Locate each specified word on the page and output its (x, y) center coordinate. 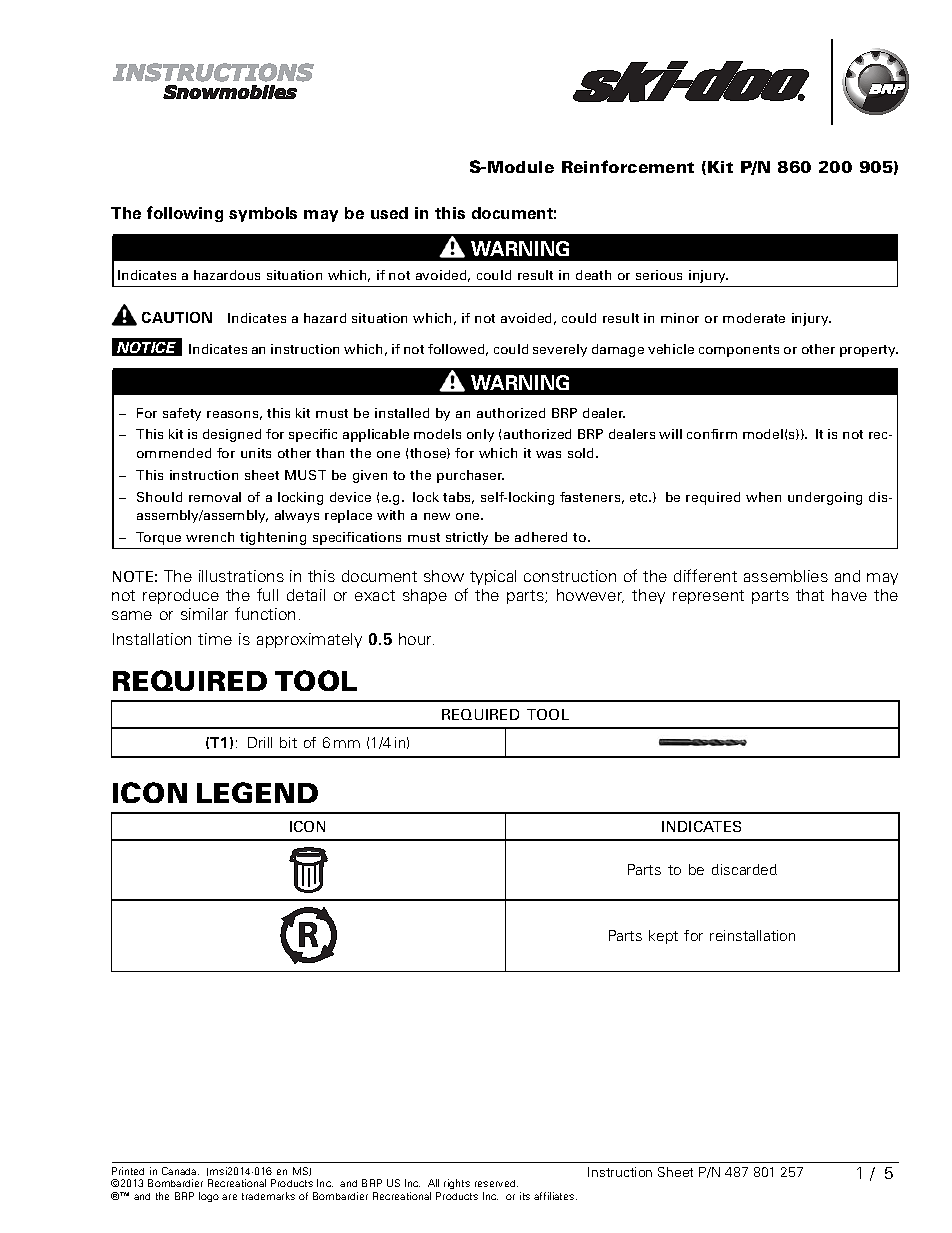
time (215, 639)
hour (416, 639)
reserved (496, 1183)
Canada (180, 1171)
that (810, 595)
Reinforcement (628, 166)
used (389, 213)
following (185, 214)
